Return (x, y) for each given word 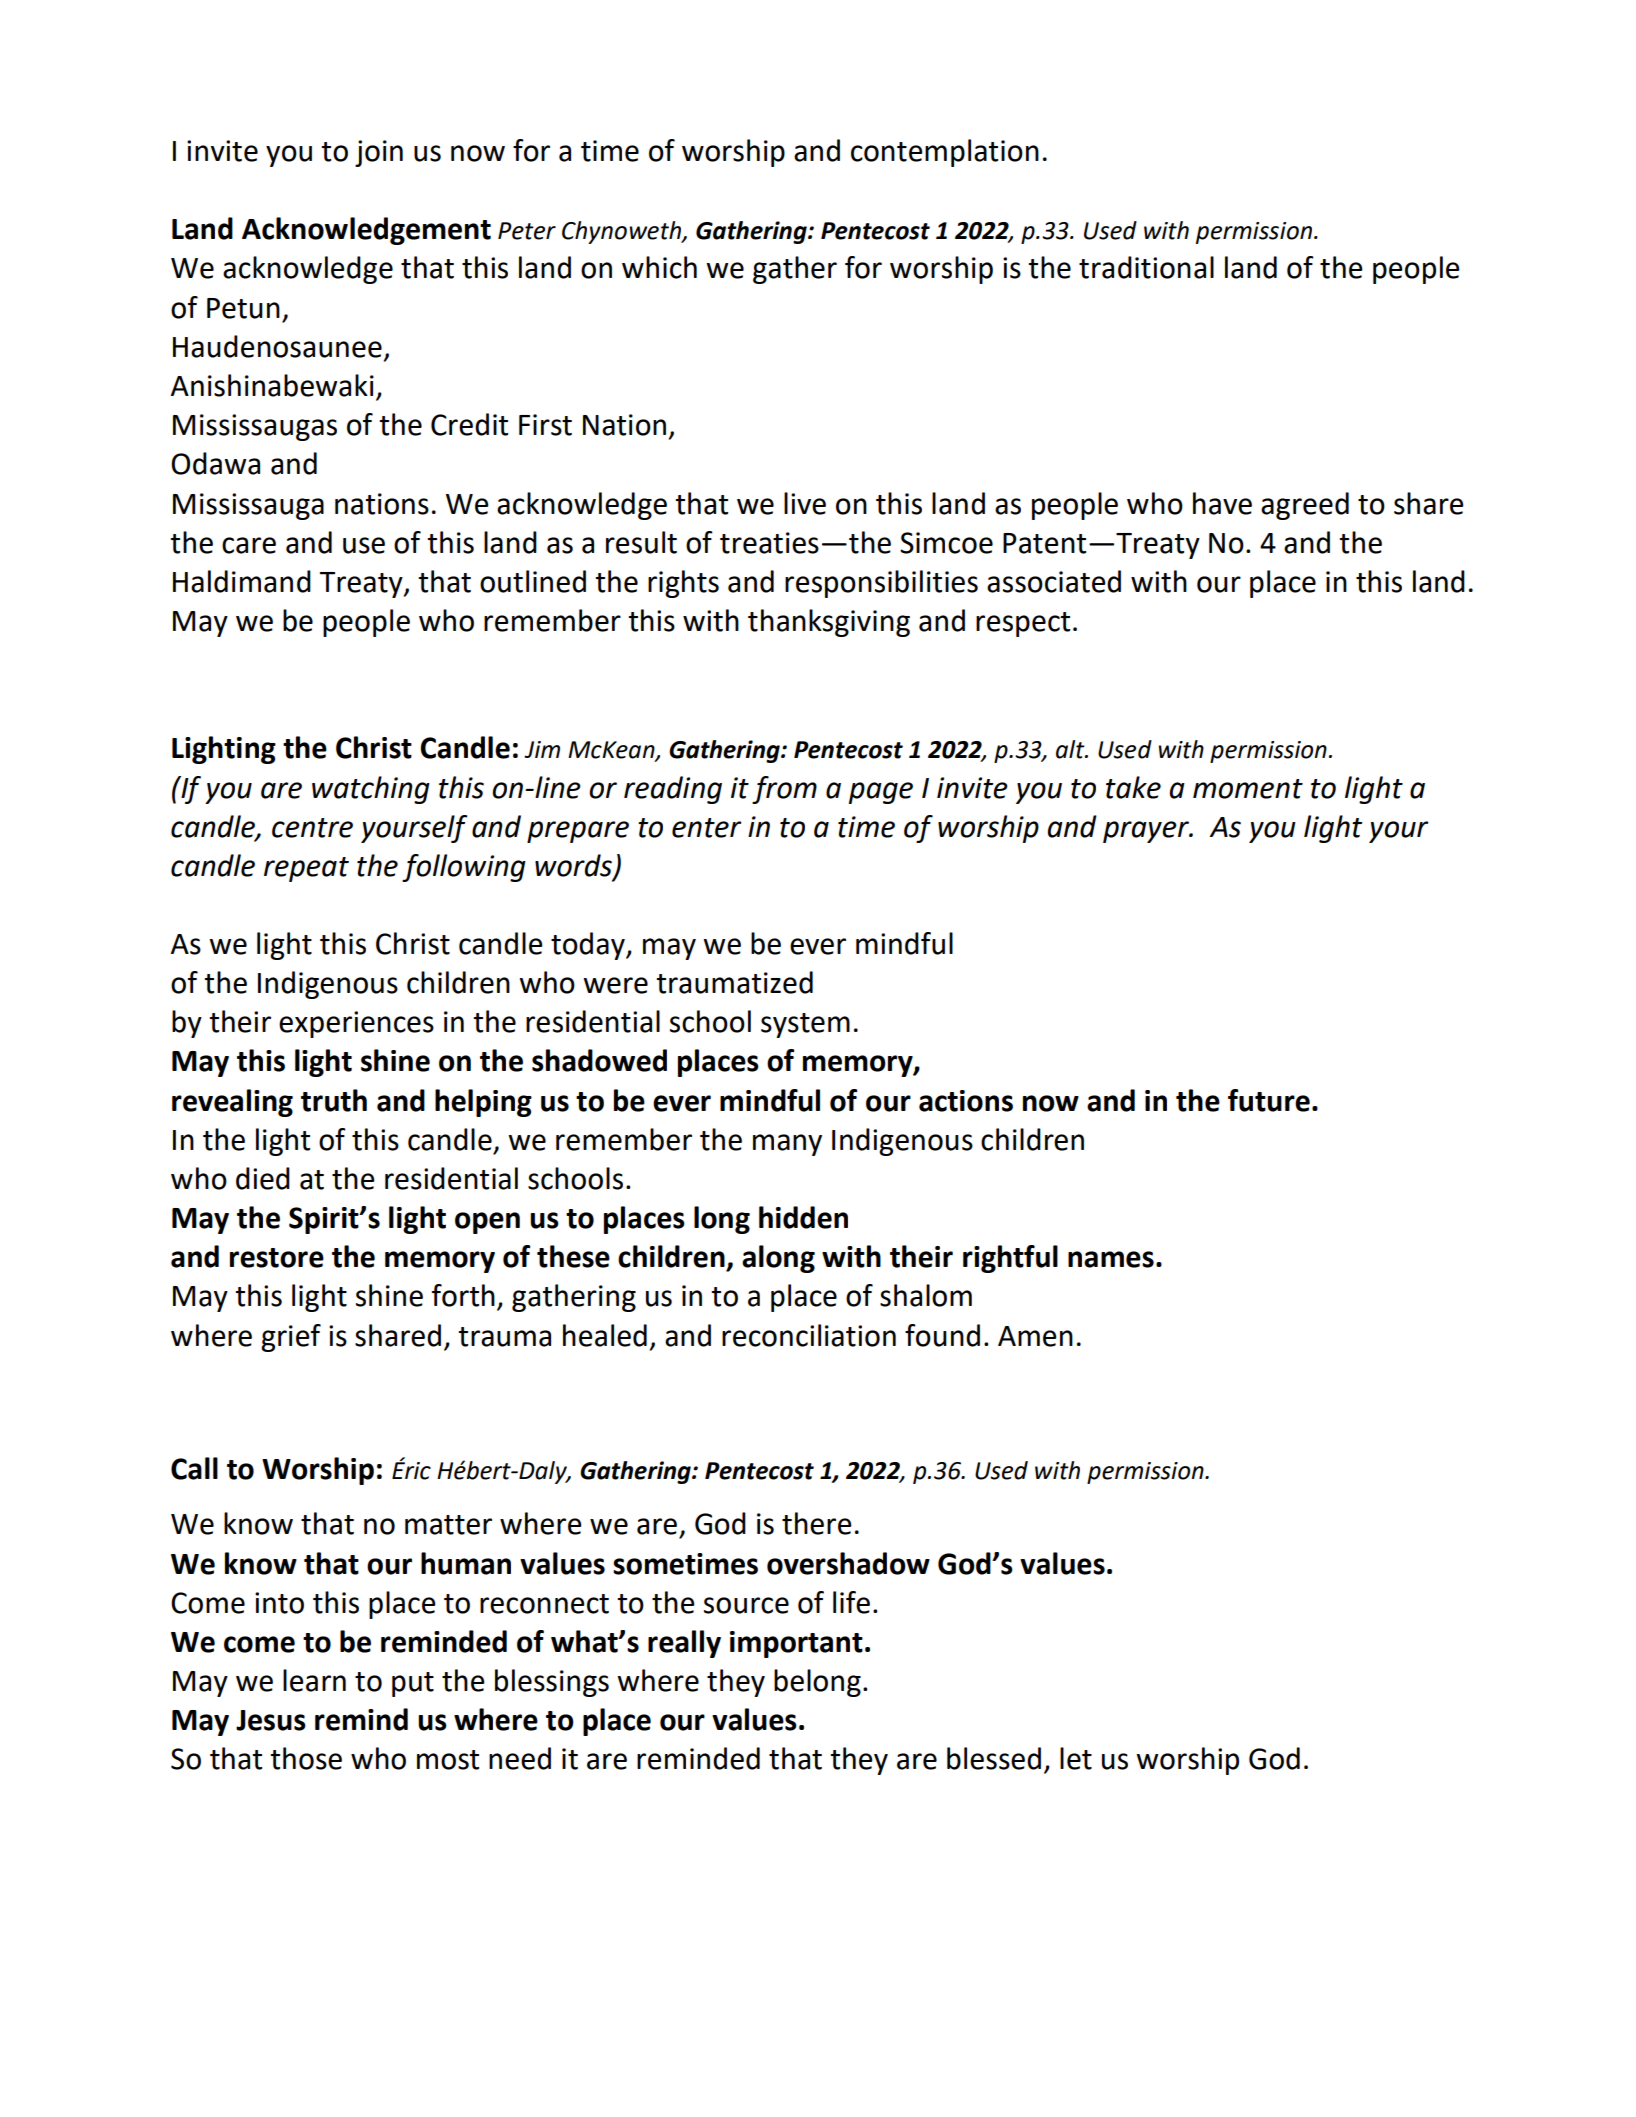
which (659, 267)
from (784, 790)
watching (371, 790)
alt (1071, 749)
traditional (1146, 267)
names (1111, 1259)
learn (314, 1680)
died (263, 1178)
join (379, 153)
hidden (803, 1217)
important (796, 1644)
